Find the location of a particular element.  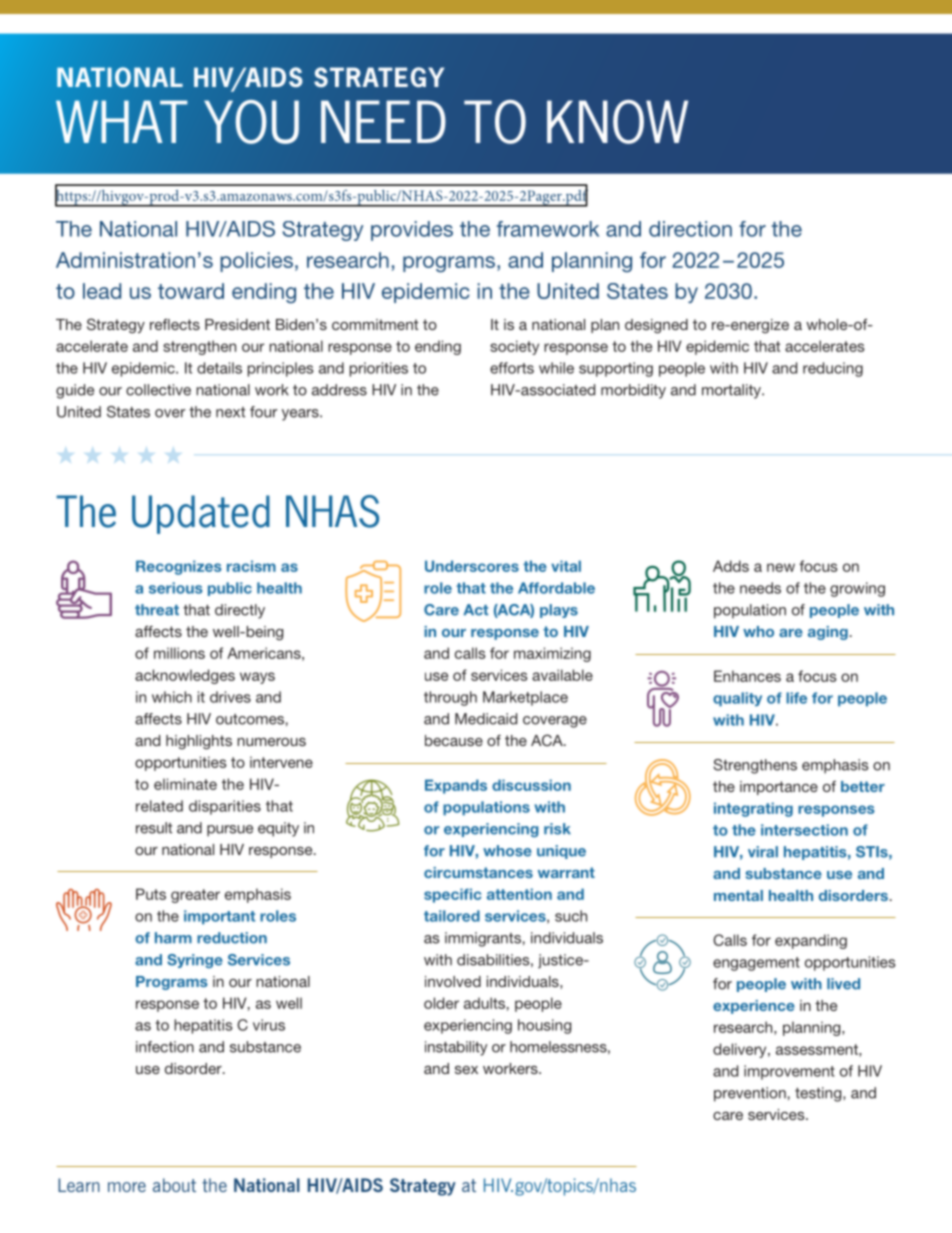

WHAT is located at coordinates (121, 121).
